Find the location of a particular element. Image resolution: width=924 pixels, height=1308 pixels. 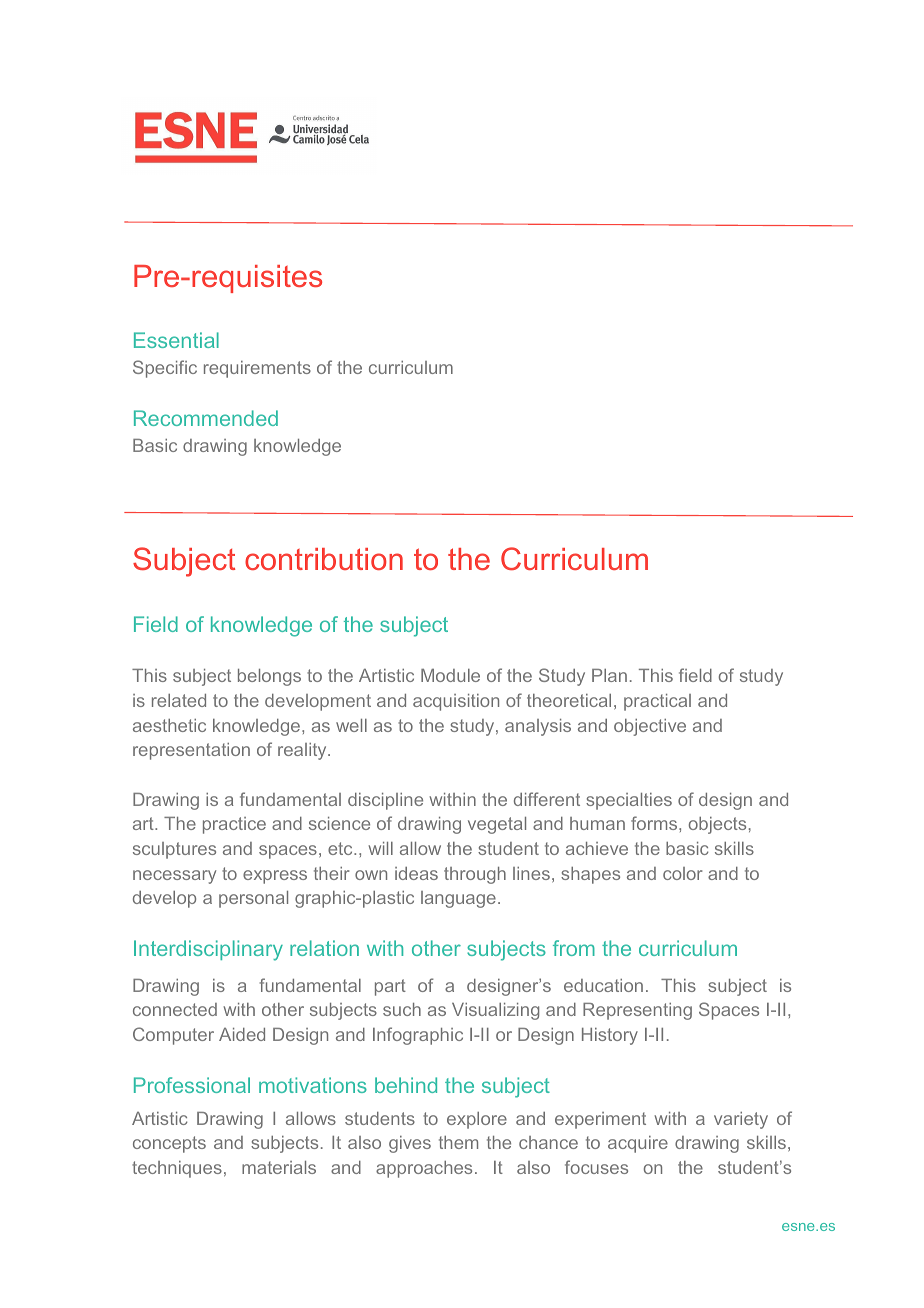

them is located at coordinates (458, 1142).
